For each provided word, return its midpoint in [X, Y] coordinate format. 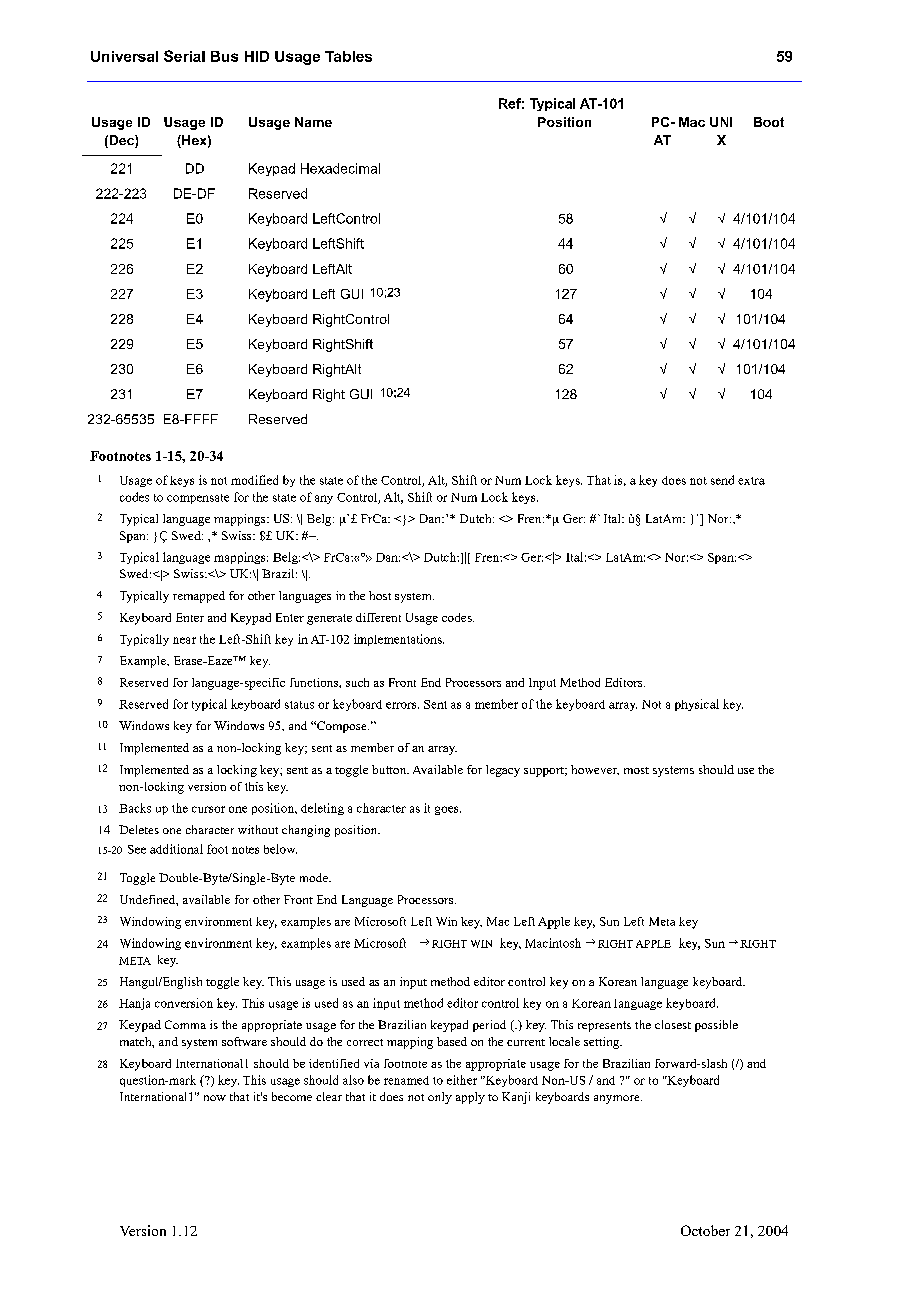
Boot [769, 122]
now [215, 1098]
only [440, 1098]
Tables [348, 56]
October [705, 1230]
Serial [184, 56]
